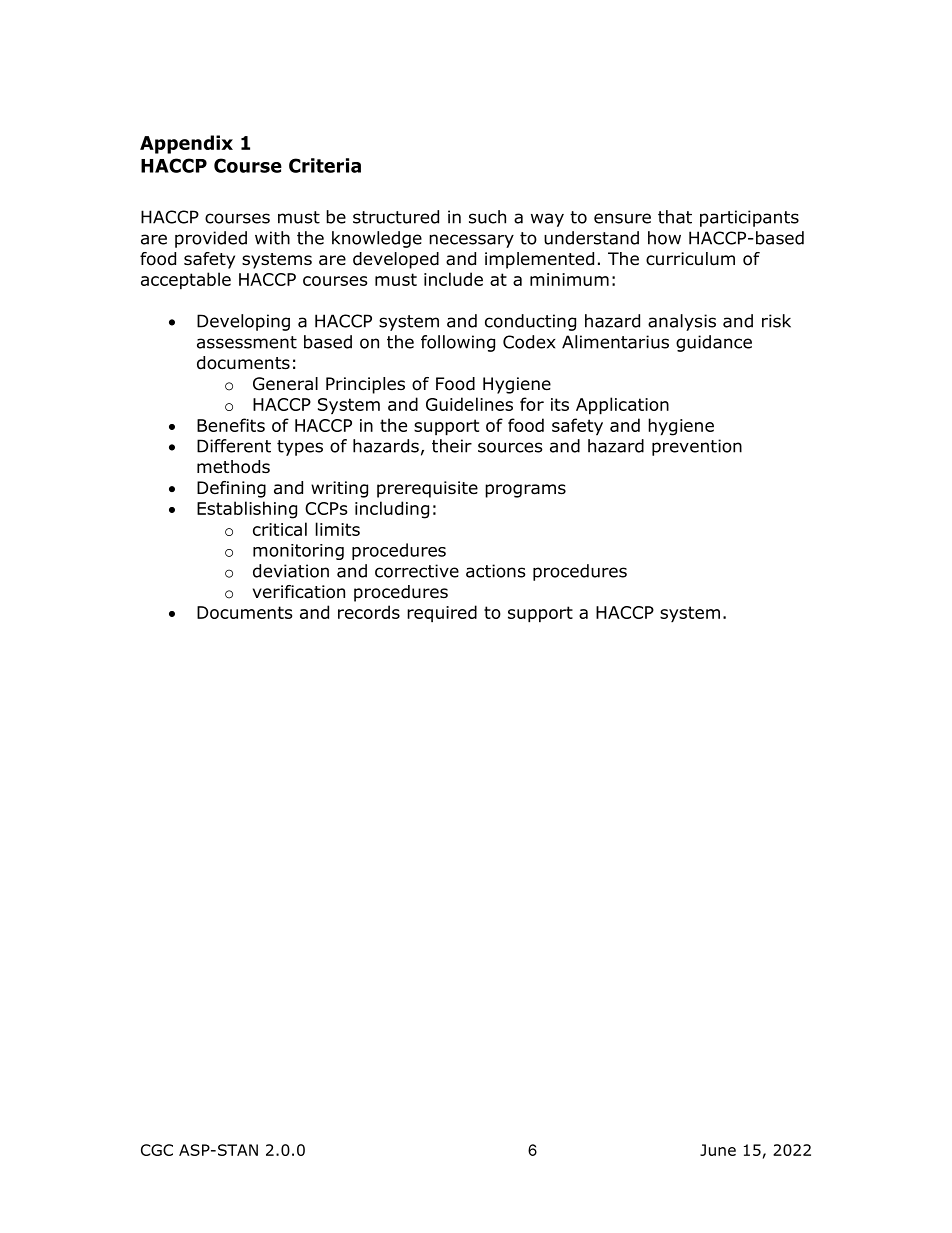 The width and height of the document is (952, 1233). I want to click on programs, so click(525, 491).
